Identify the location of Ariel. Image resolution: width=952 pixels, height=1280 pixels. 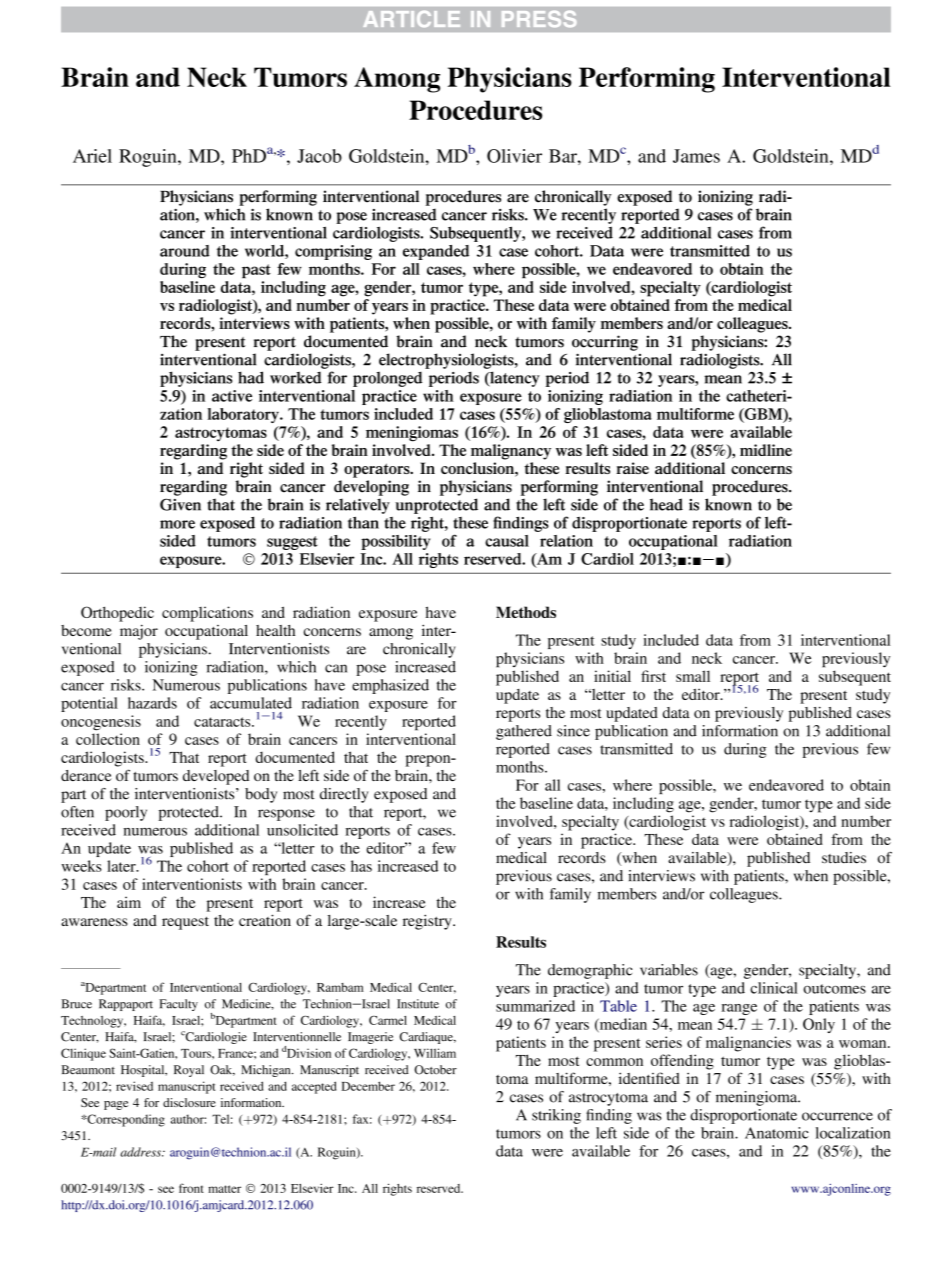
(92, 156).
